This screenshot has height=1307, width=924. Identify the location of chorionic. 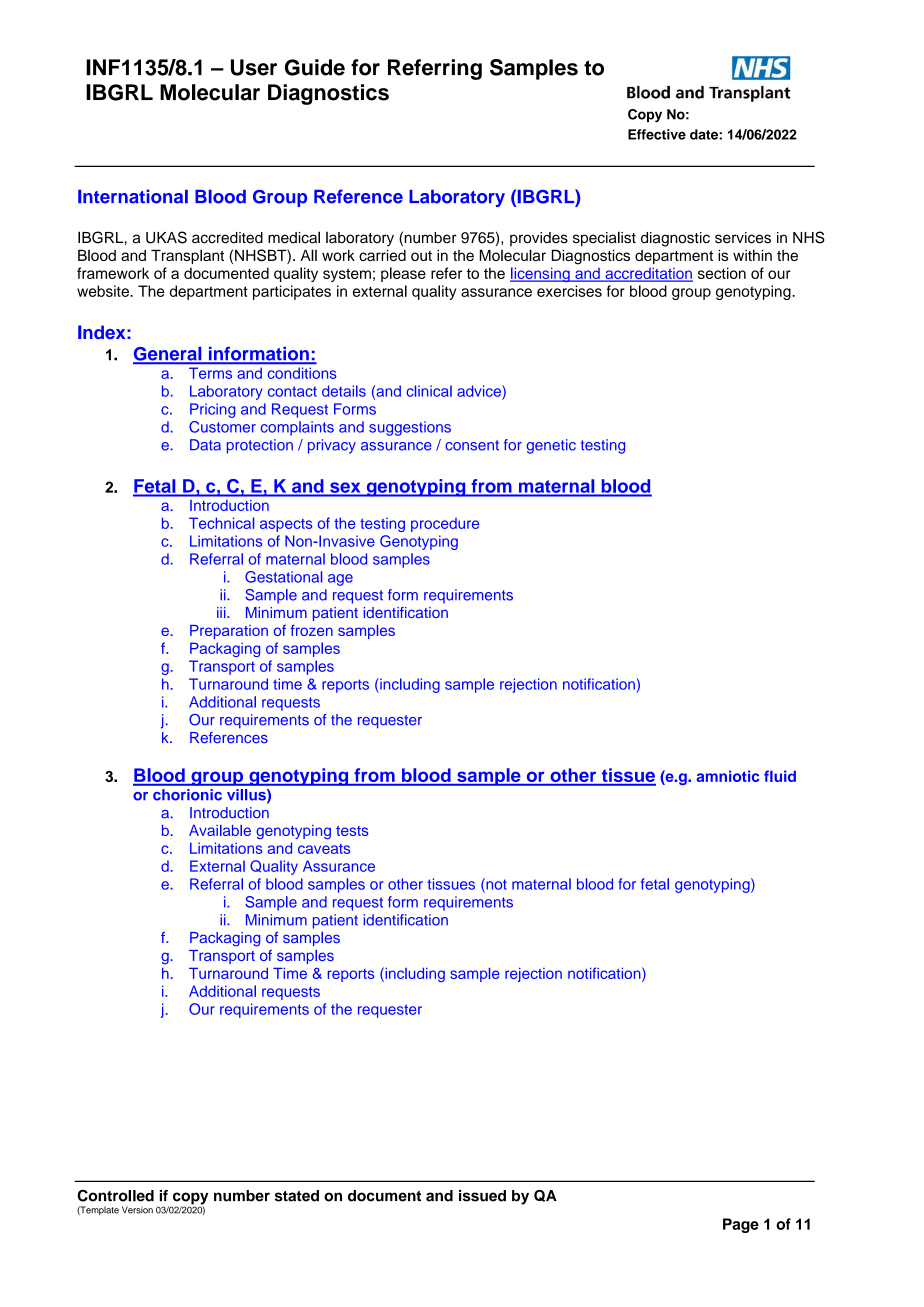
(187, 795).
